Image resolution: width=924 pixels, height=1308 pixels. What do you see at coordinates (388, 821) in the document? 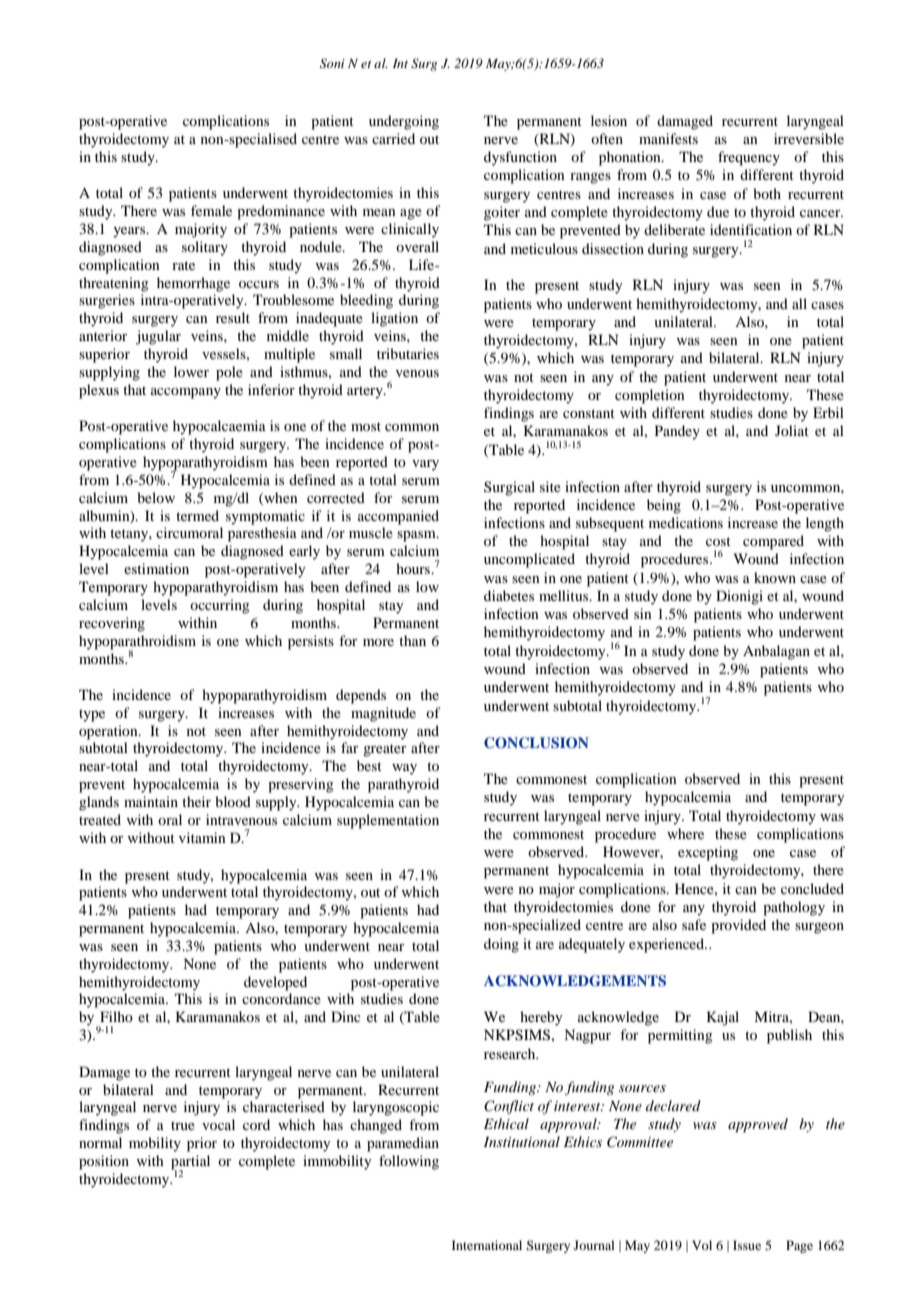
I see `supplementation` at bounding box center [388, 821].
